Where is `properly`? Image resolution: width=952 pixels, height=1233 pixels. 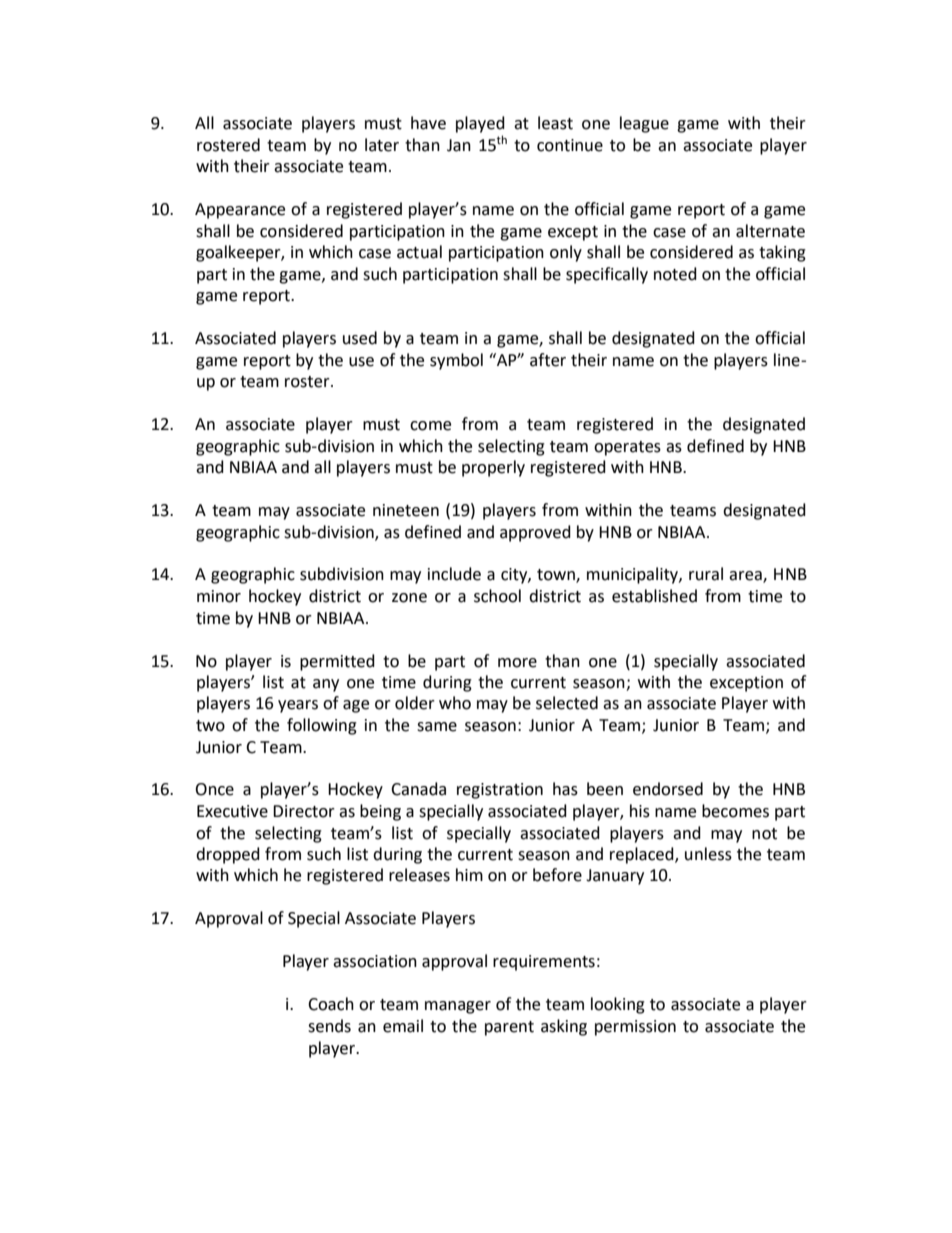 properly is located at coordinates (493, 468).
